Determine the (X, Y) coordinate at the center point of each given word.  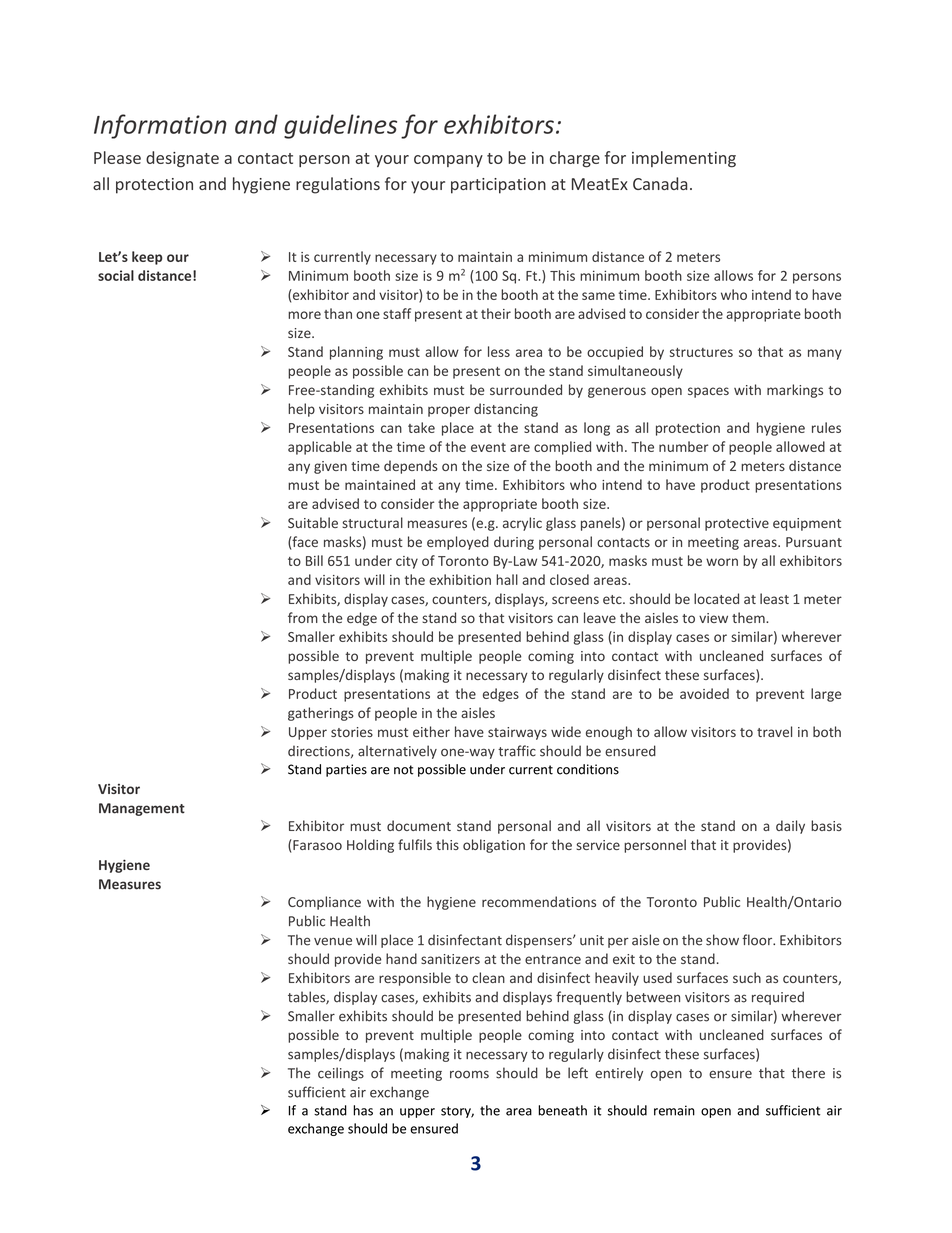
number (683, 446)
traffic (517, 751)
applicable (320, 448)
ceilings (341, 1074)
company (448, 161)
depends (411, 467)
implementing (684, 159)
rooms (469, 1074)
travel (774, 731)
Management (142, 809)
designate (182, 159)
